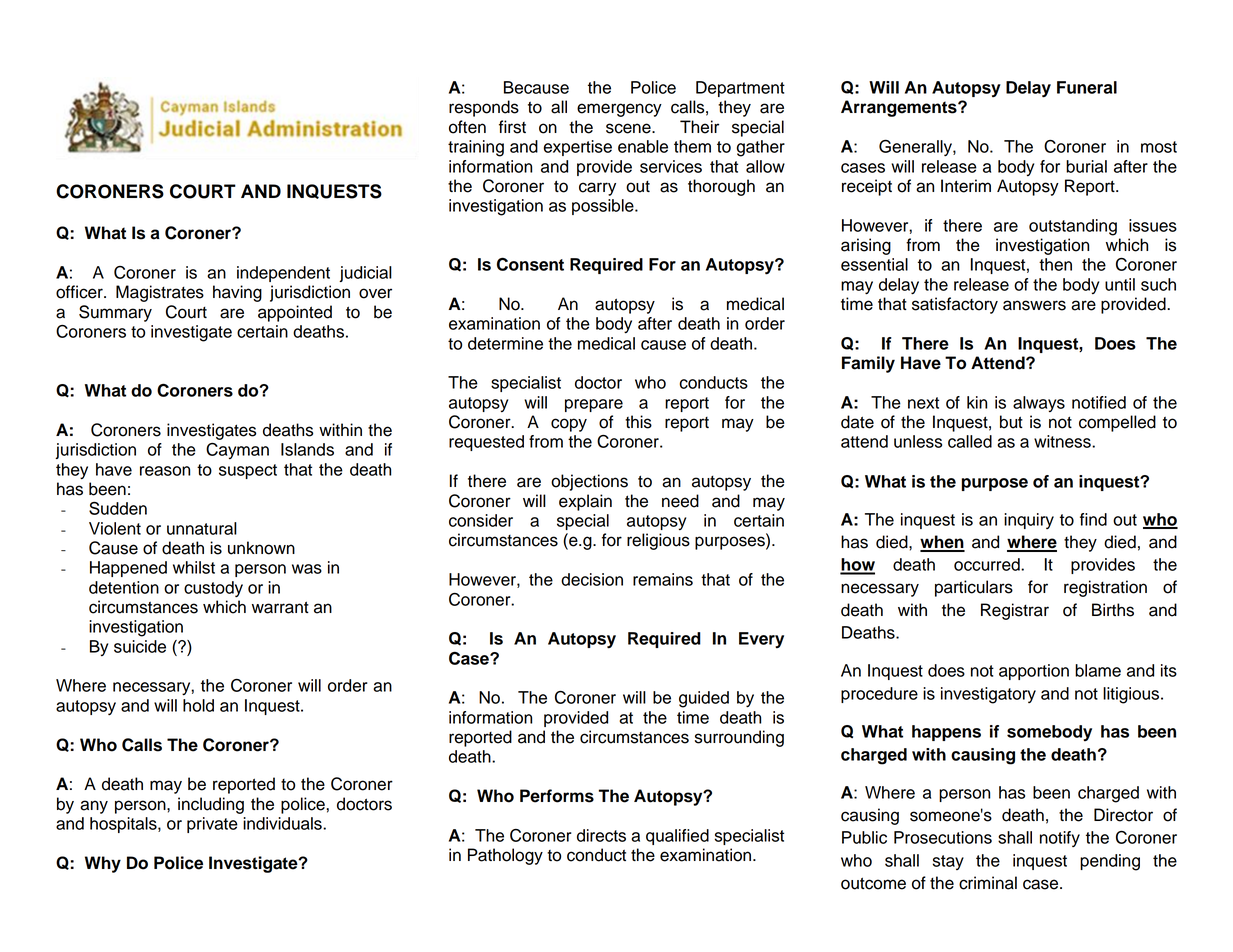  Describe the element at coordinates (212, 825) in the document. I see `private` at that location.
